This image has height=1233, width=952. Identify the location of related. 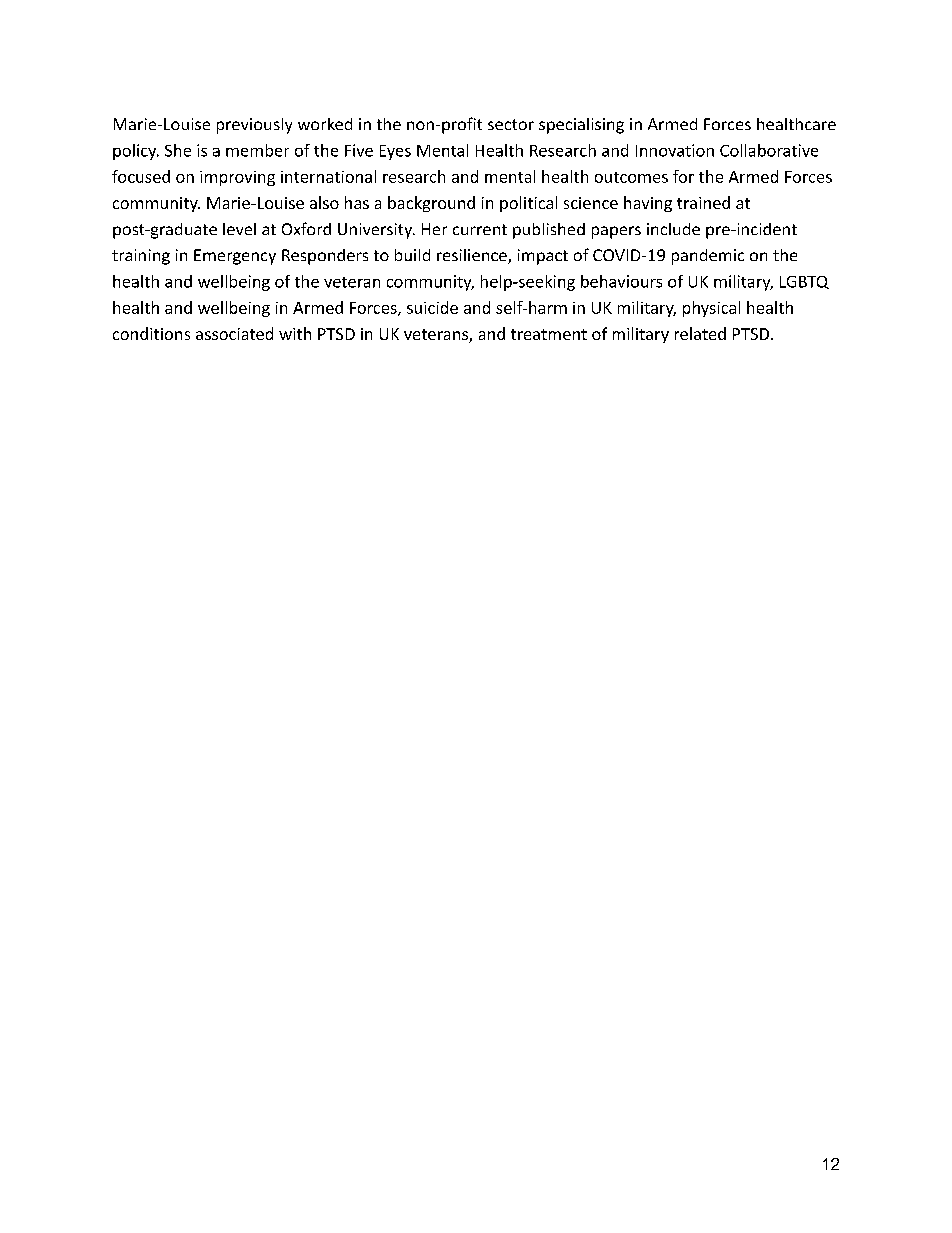
(700, 333).
